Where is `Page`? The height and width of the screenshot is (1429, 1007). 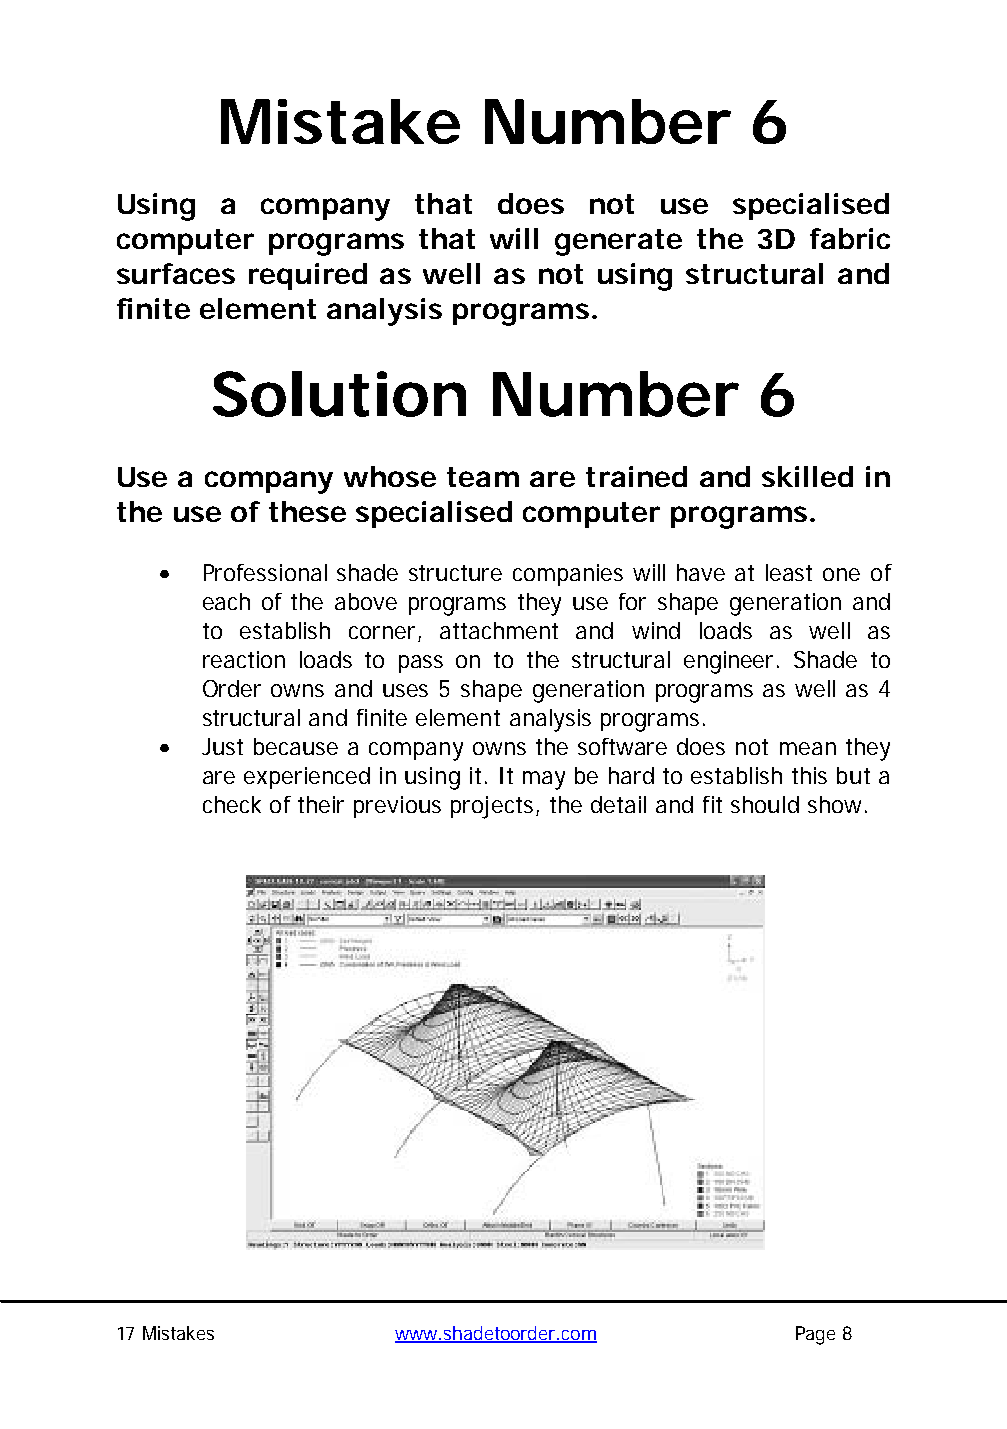
Page is located at coordinates (815, 1335).
